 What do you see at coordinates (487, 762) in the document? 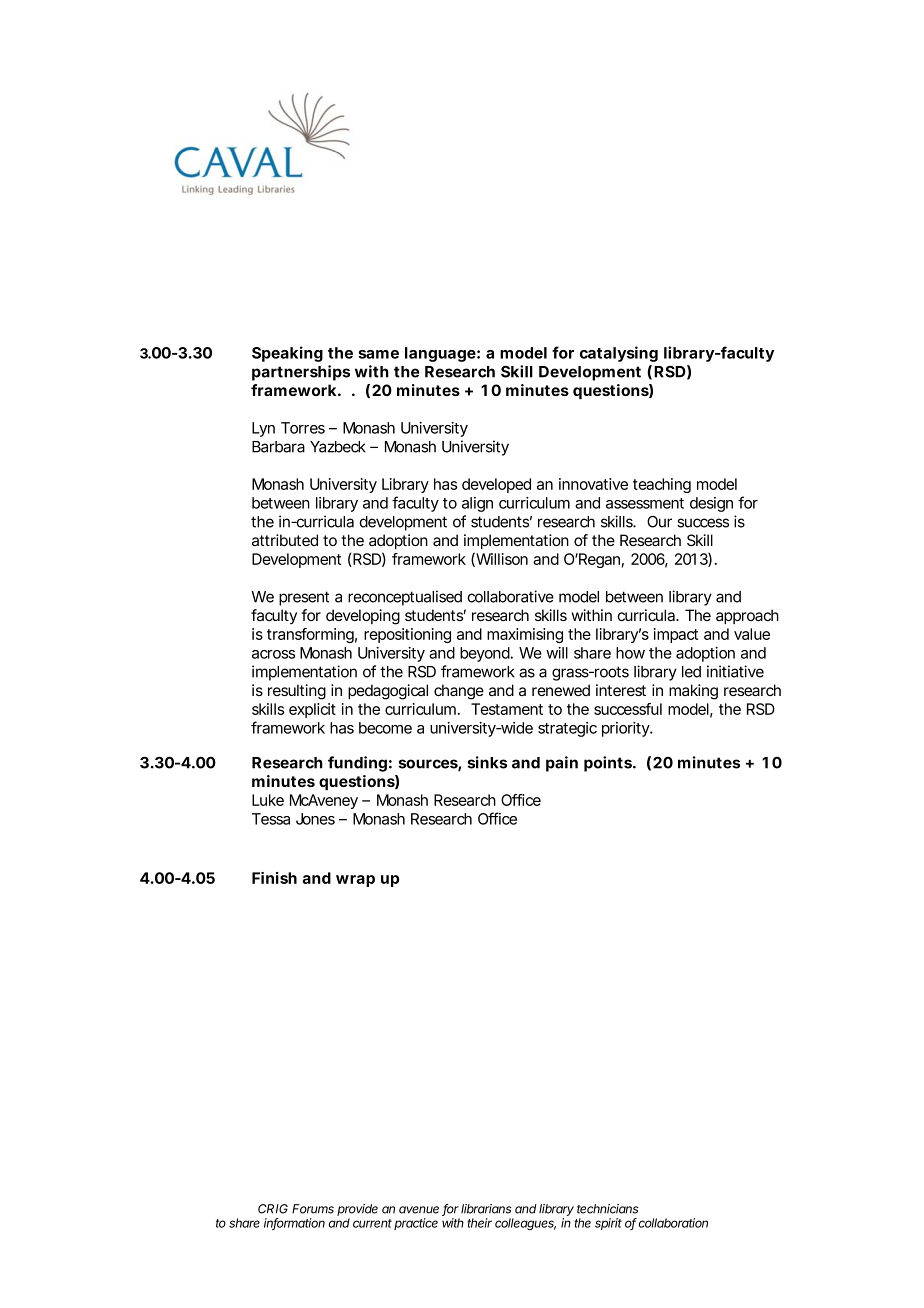
I see `sinks` at bounding box center [487, 762].
